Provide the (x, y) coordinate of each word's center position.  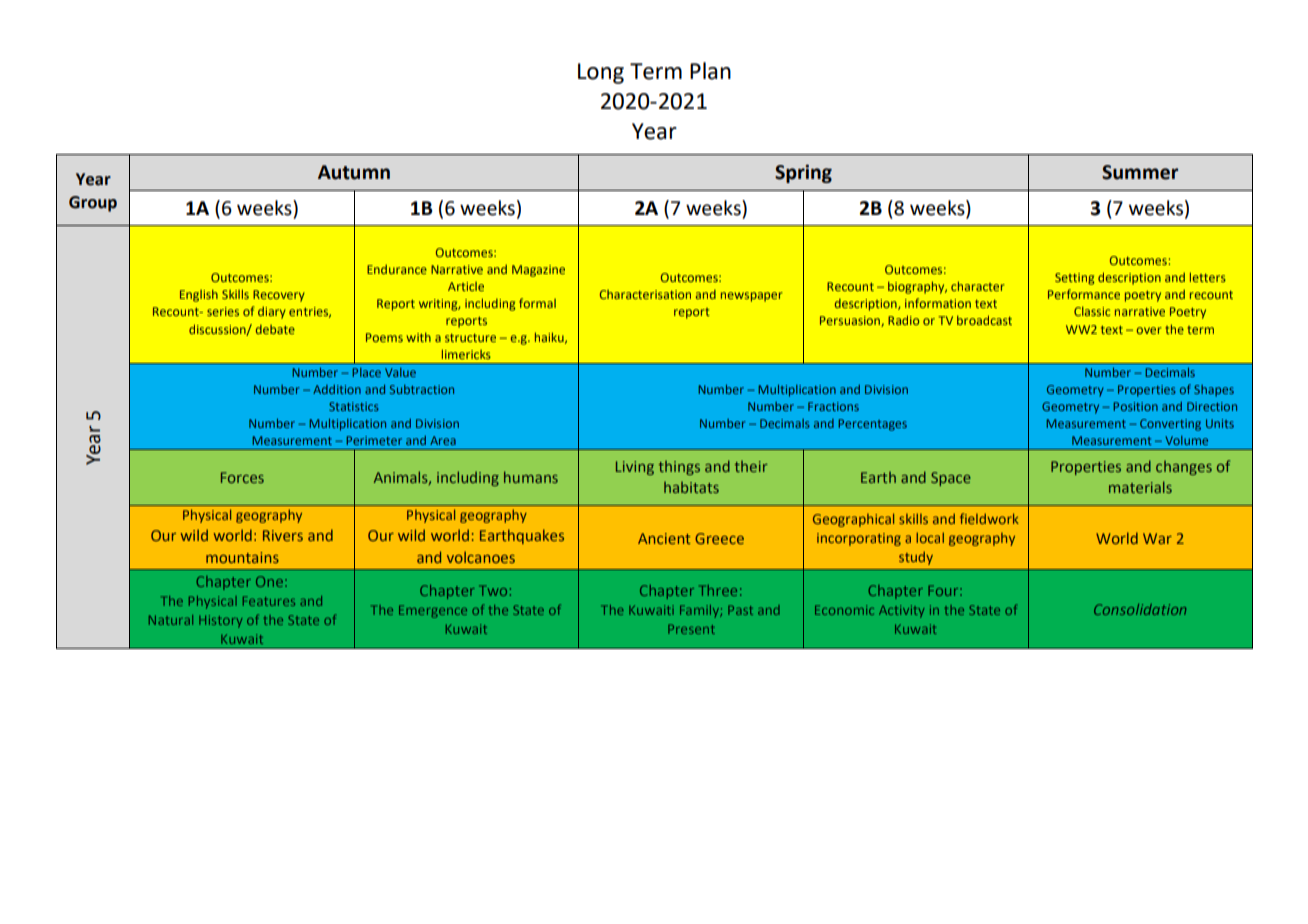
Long (601, 73)
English (199, 295)
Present (691, 629)
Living (635, 468)
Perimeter (374, 440)
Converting (1170, 425)
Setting (1075, 279)
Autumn (354, 172)
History (220, 621)
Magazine (538, 271)
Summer (1140, 172)
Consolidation (1140, 609)
